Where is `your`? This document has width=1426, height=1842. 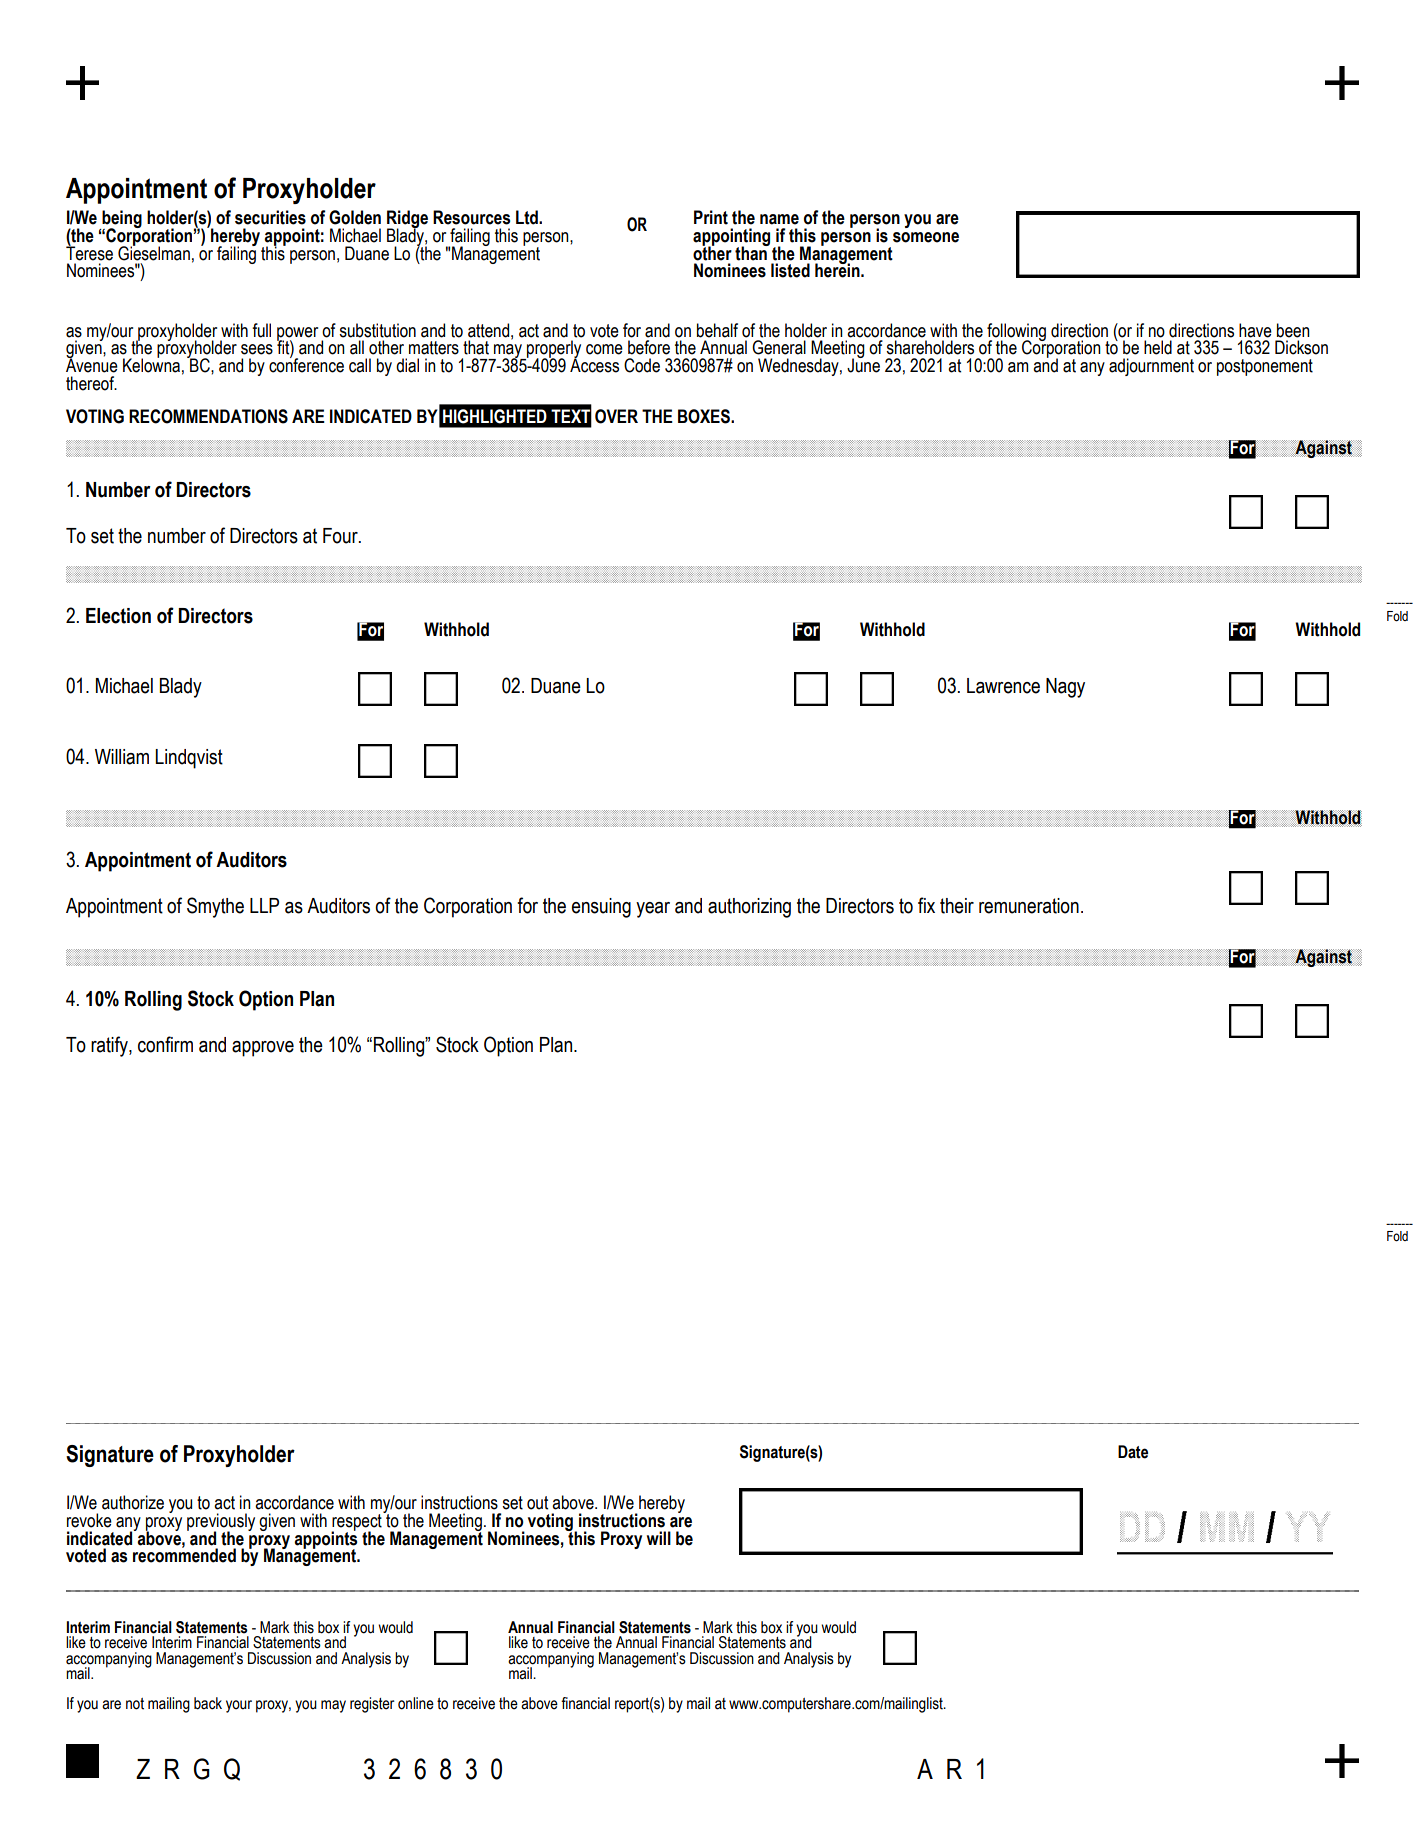
your is located at coordinates (239, 1706).
